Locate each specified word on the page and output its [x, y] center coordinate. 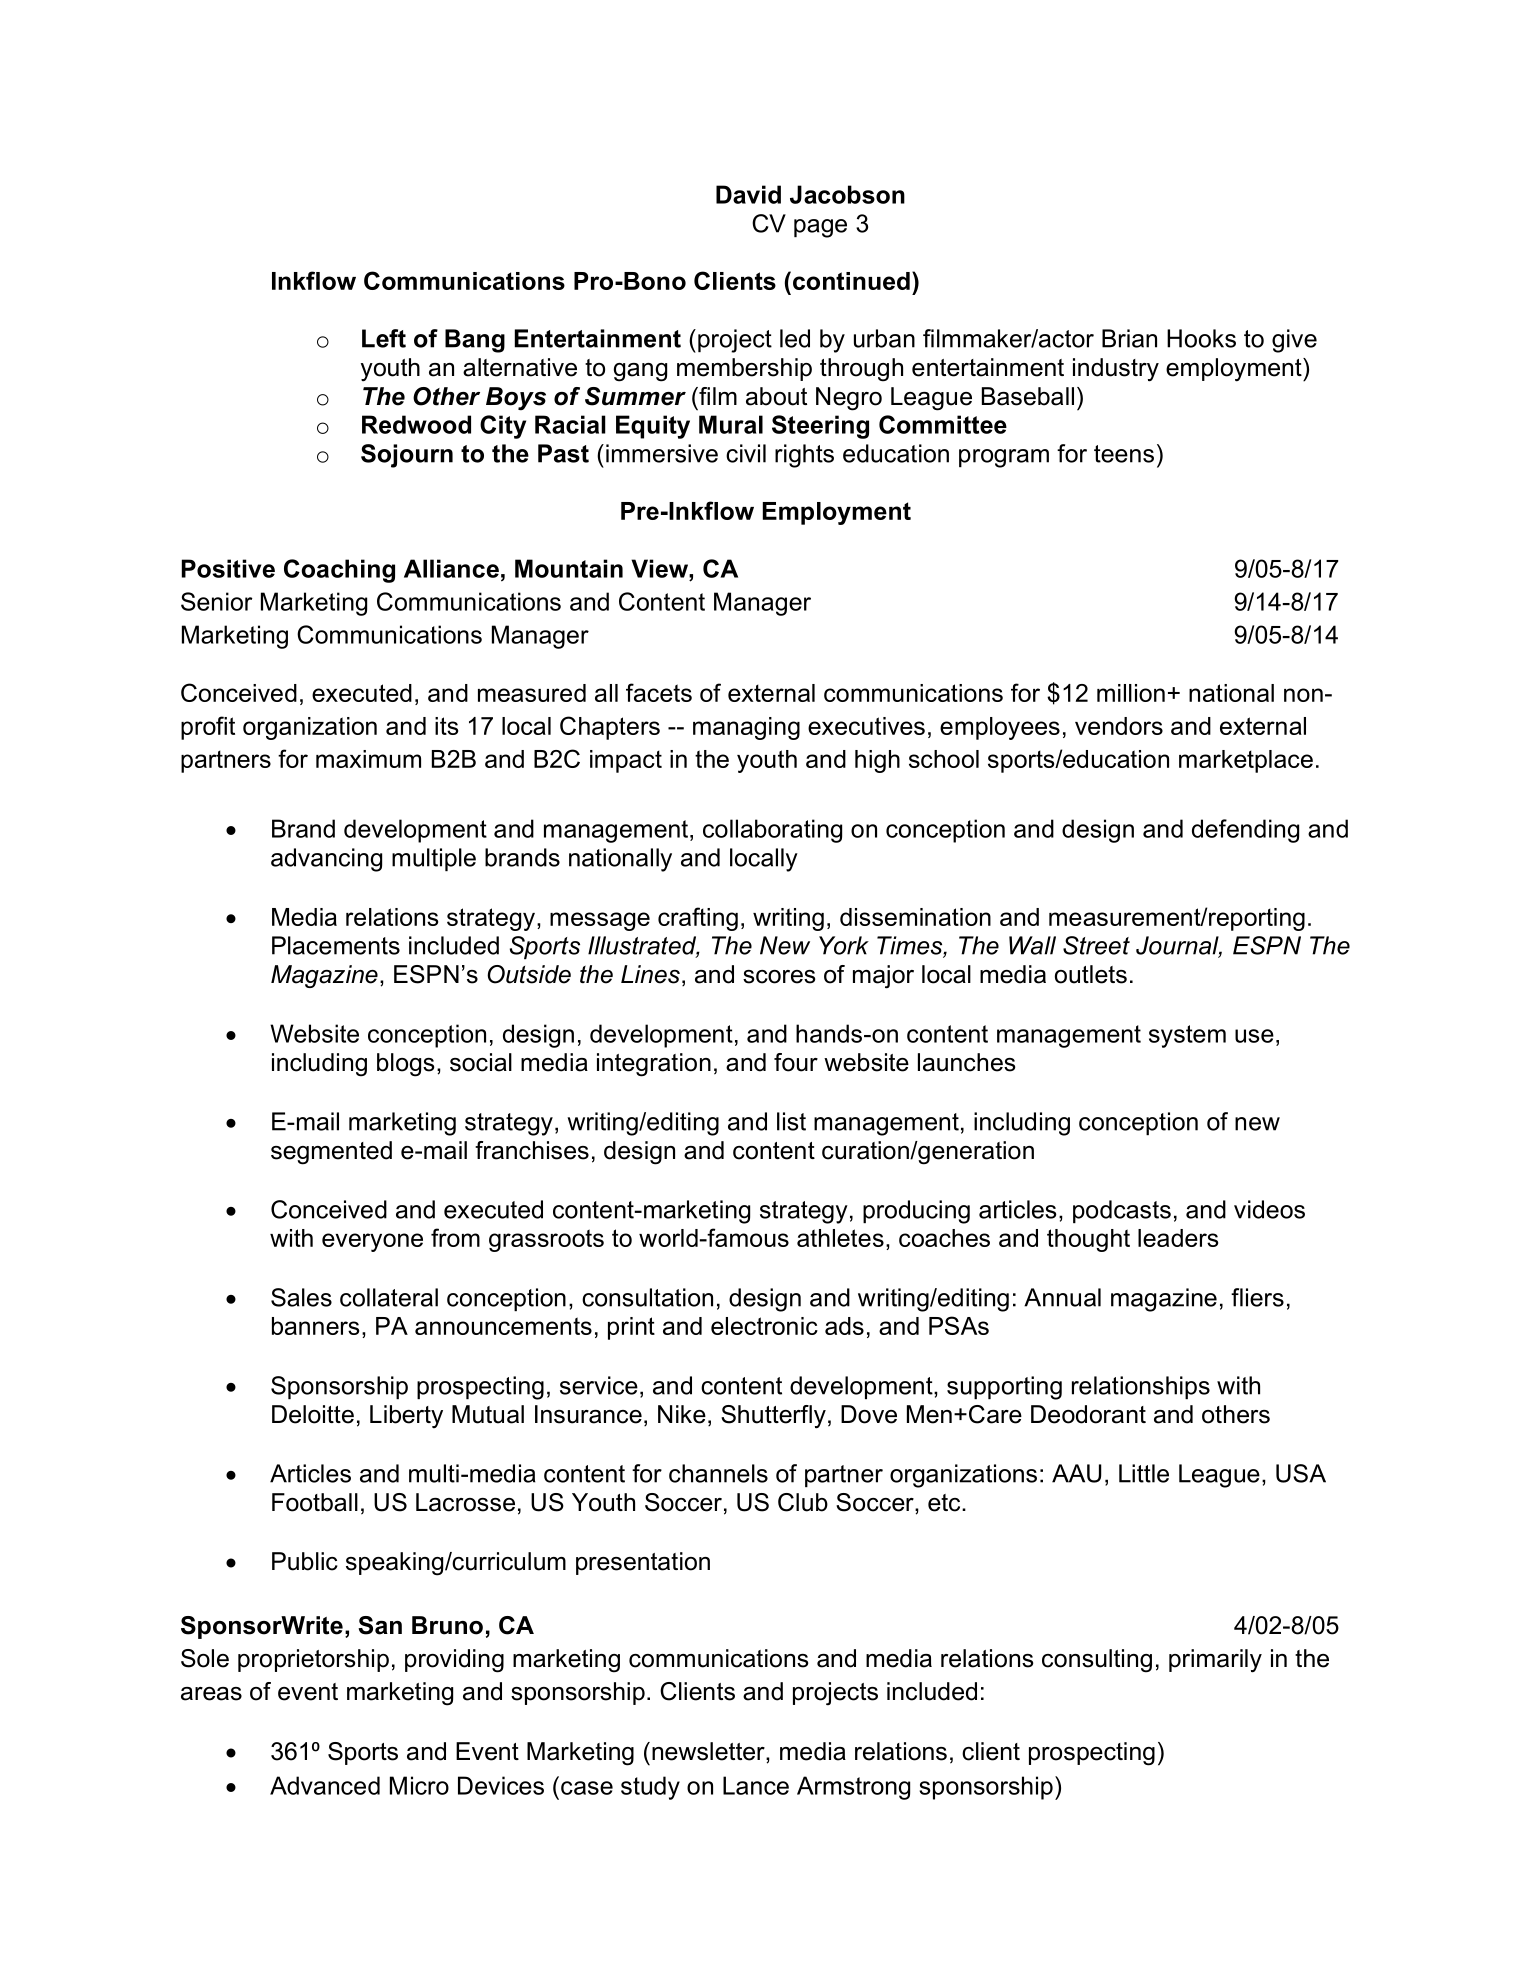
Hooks [1201, 338]
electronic [764, 1326]
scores [779, 977]
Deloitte [313, 1414]
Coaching [339, 571]
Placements [336, 945]
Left [384, 338]
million [1131, 693]
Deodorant [1088, 1414]
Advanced [325, 1785]
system [1187, 1036]
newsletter [709, 1751]
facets [659, 692]
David [748, 194]
